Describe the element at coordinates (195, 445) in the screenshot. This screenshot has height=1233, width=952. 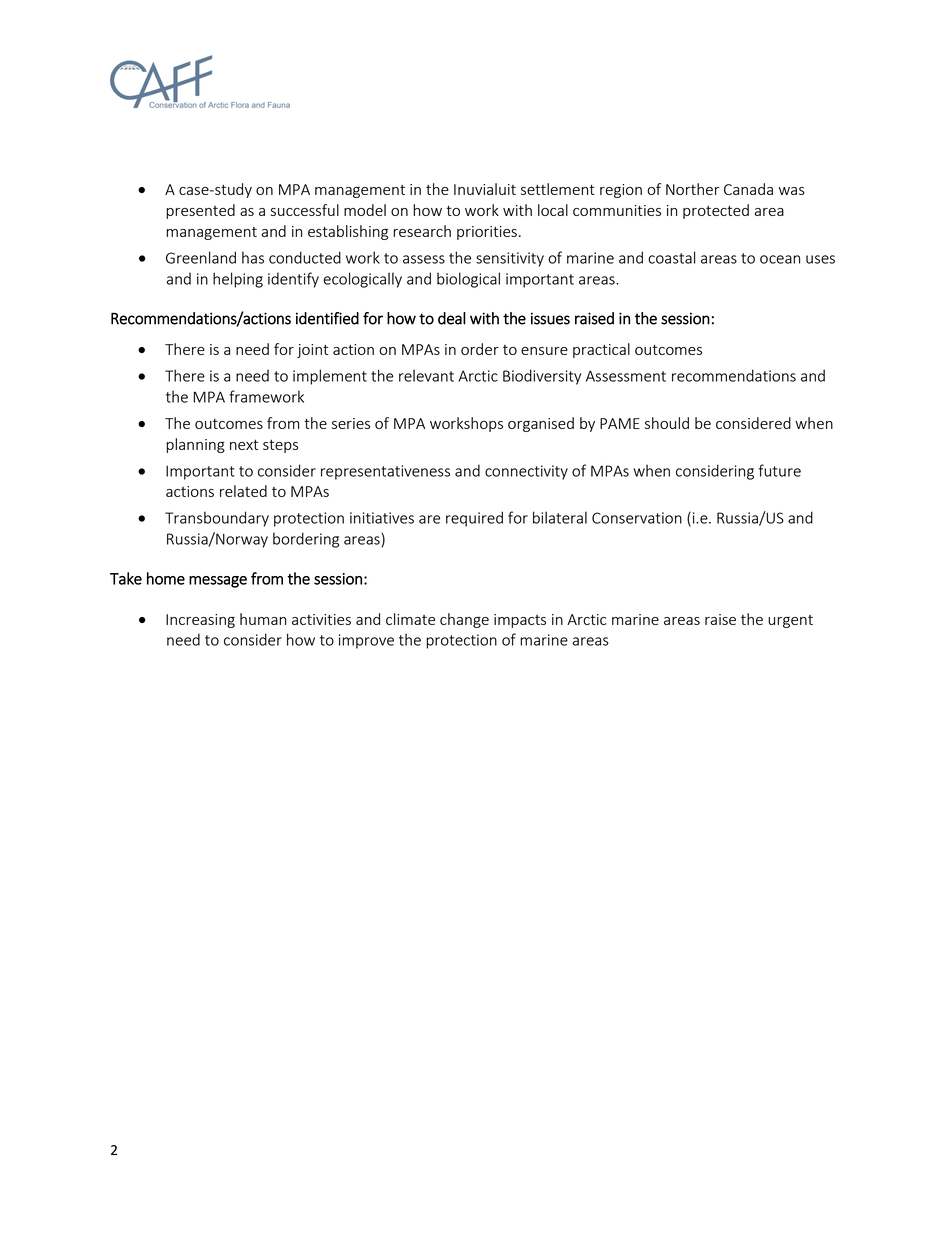
I see `planning` at that location.
